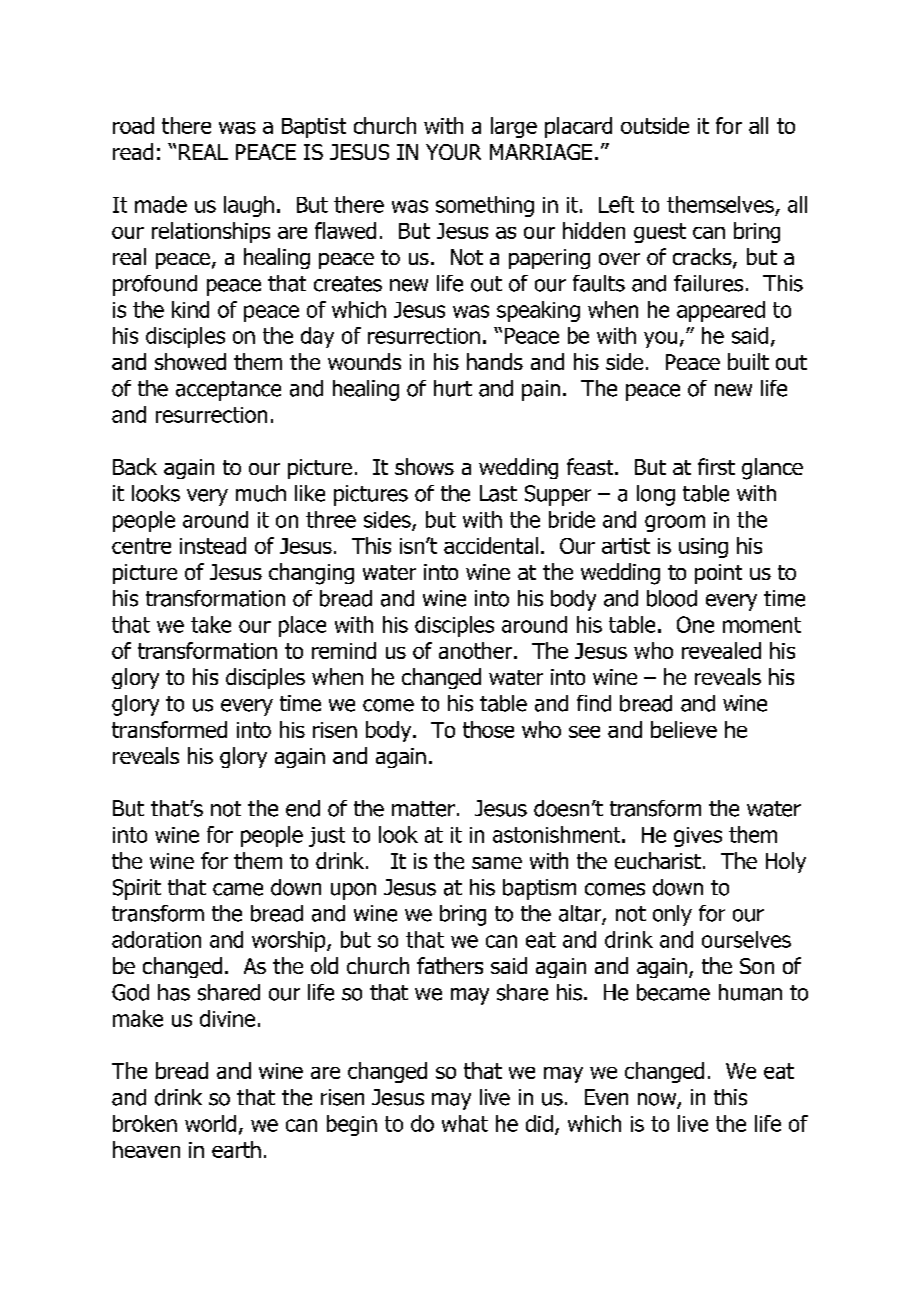 This screenshot has height=1308, width=924. What do you see at coordinates (303, 808) in the screenshot?
I see `end` at bounding box center [303, 808].
